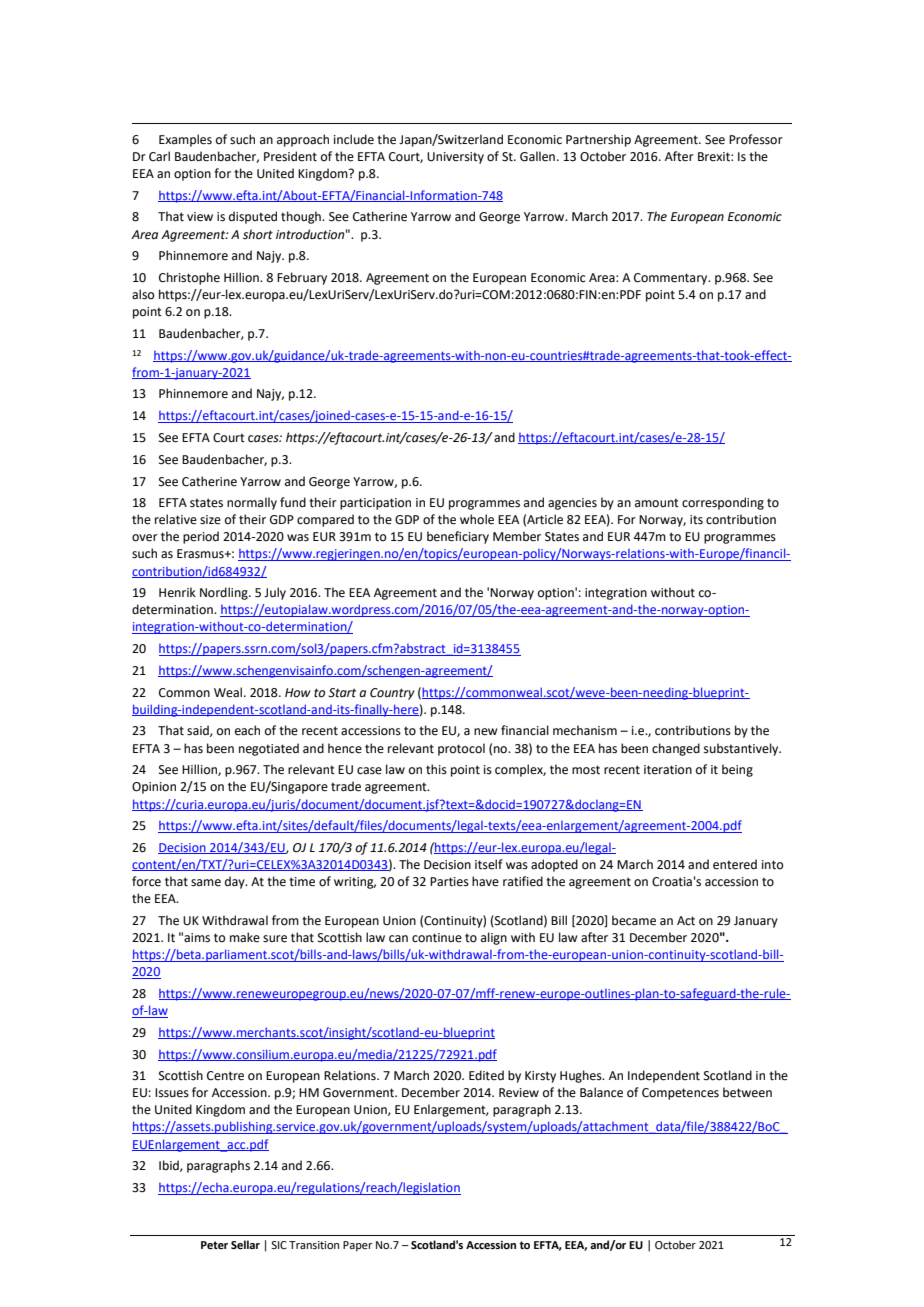  I want to click on Country, so click(392, 694).
